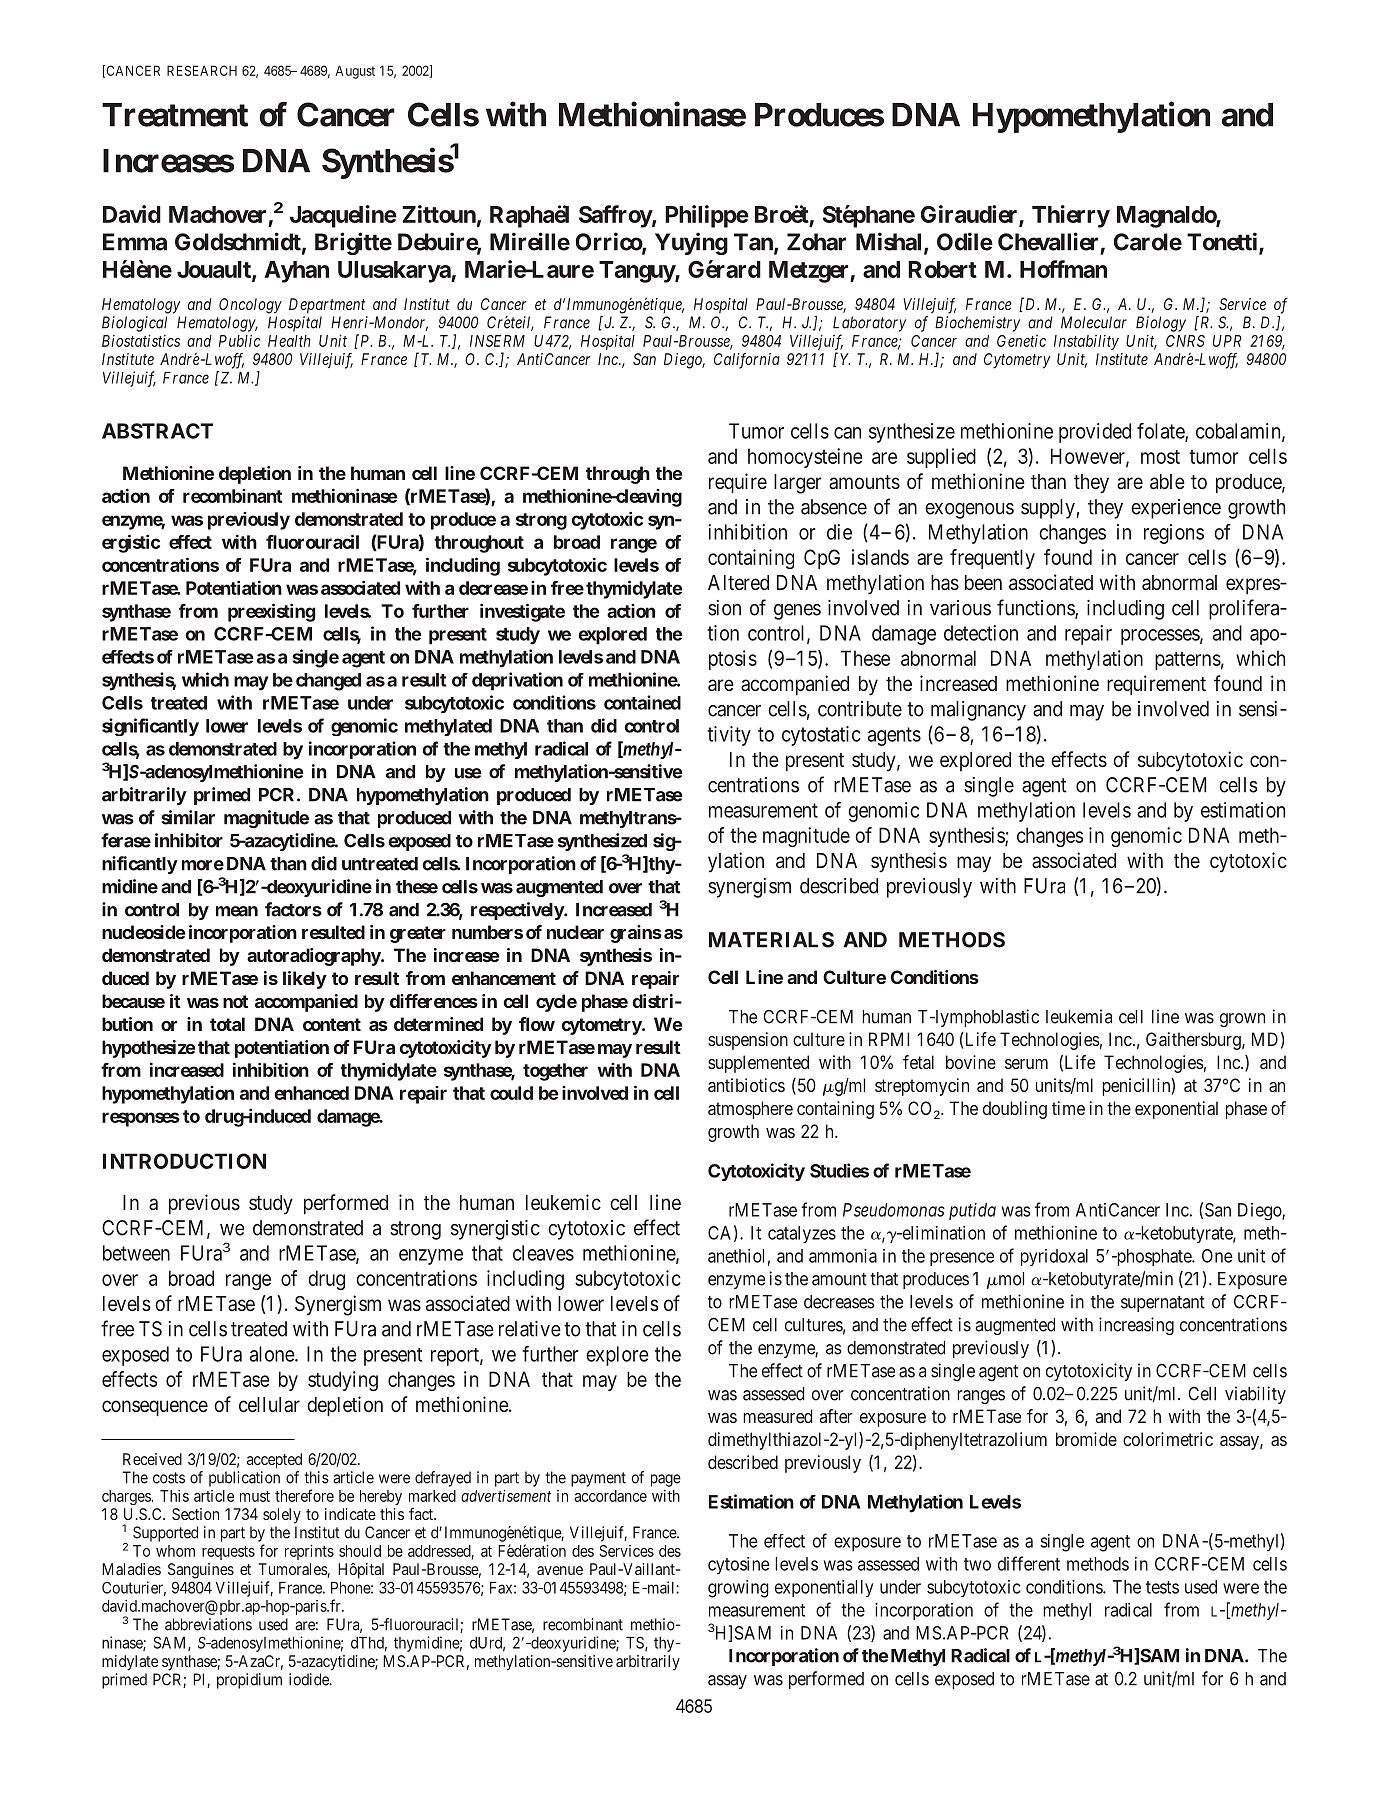  I want to click on contained, so click(642, 702).
